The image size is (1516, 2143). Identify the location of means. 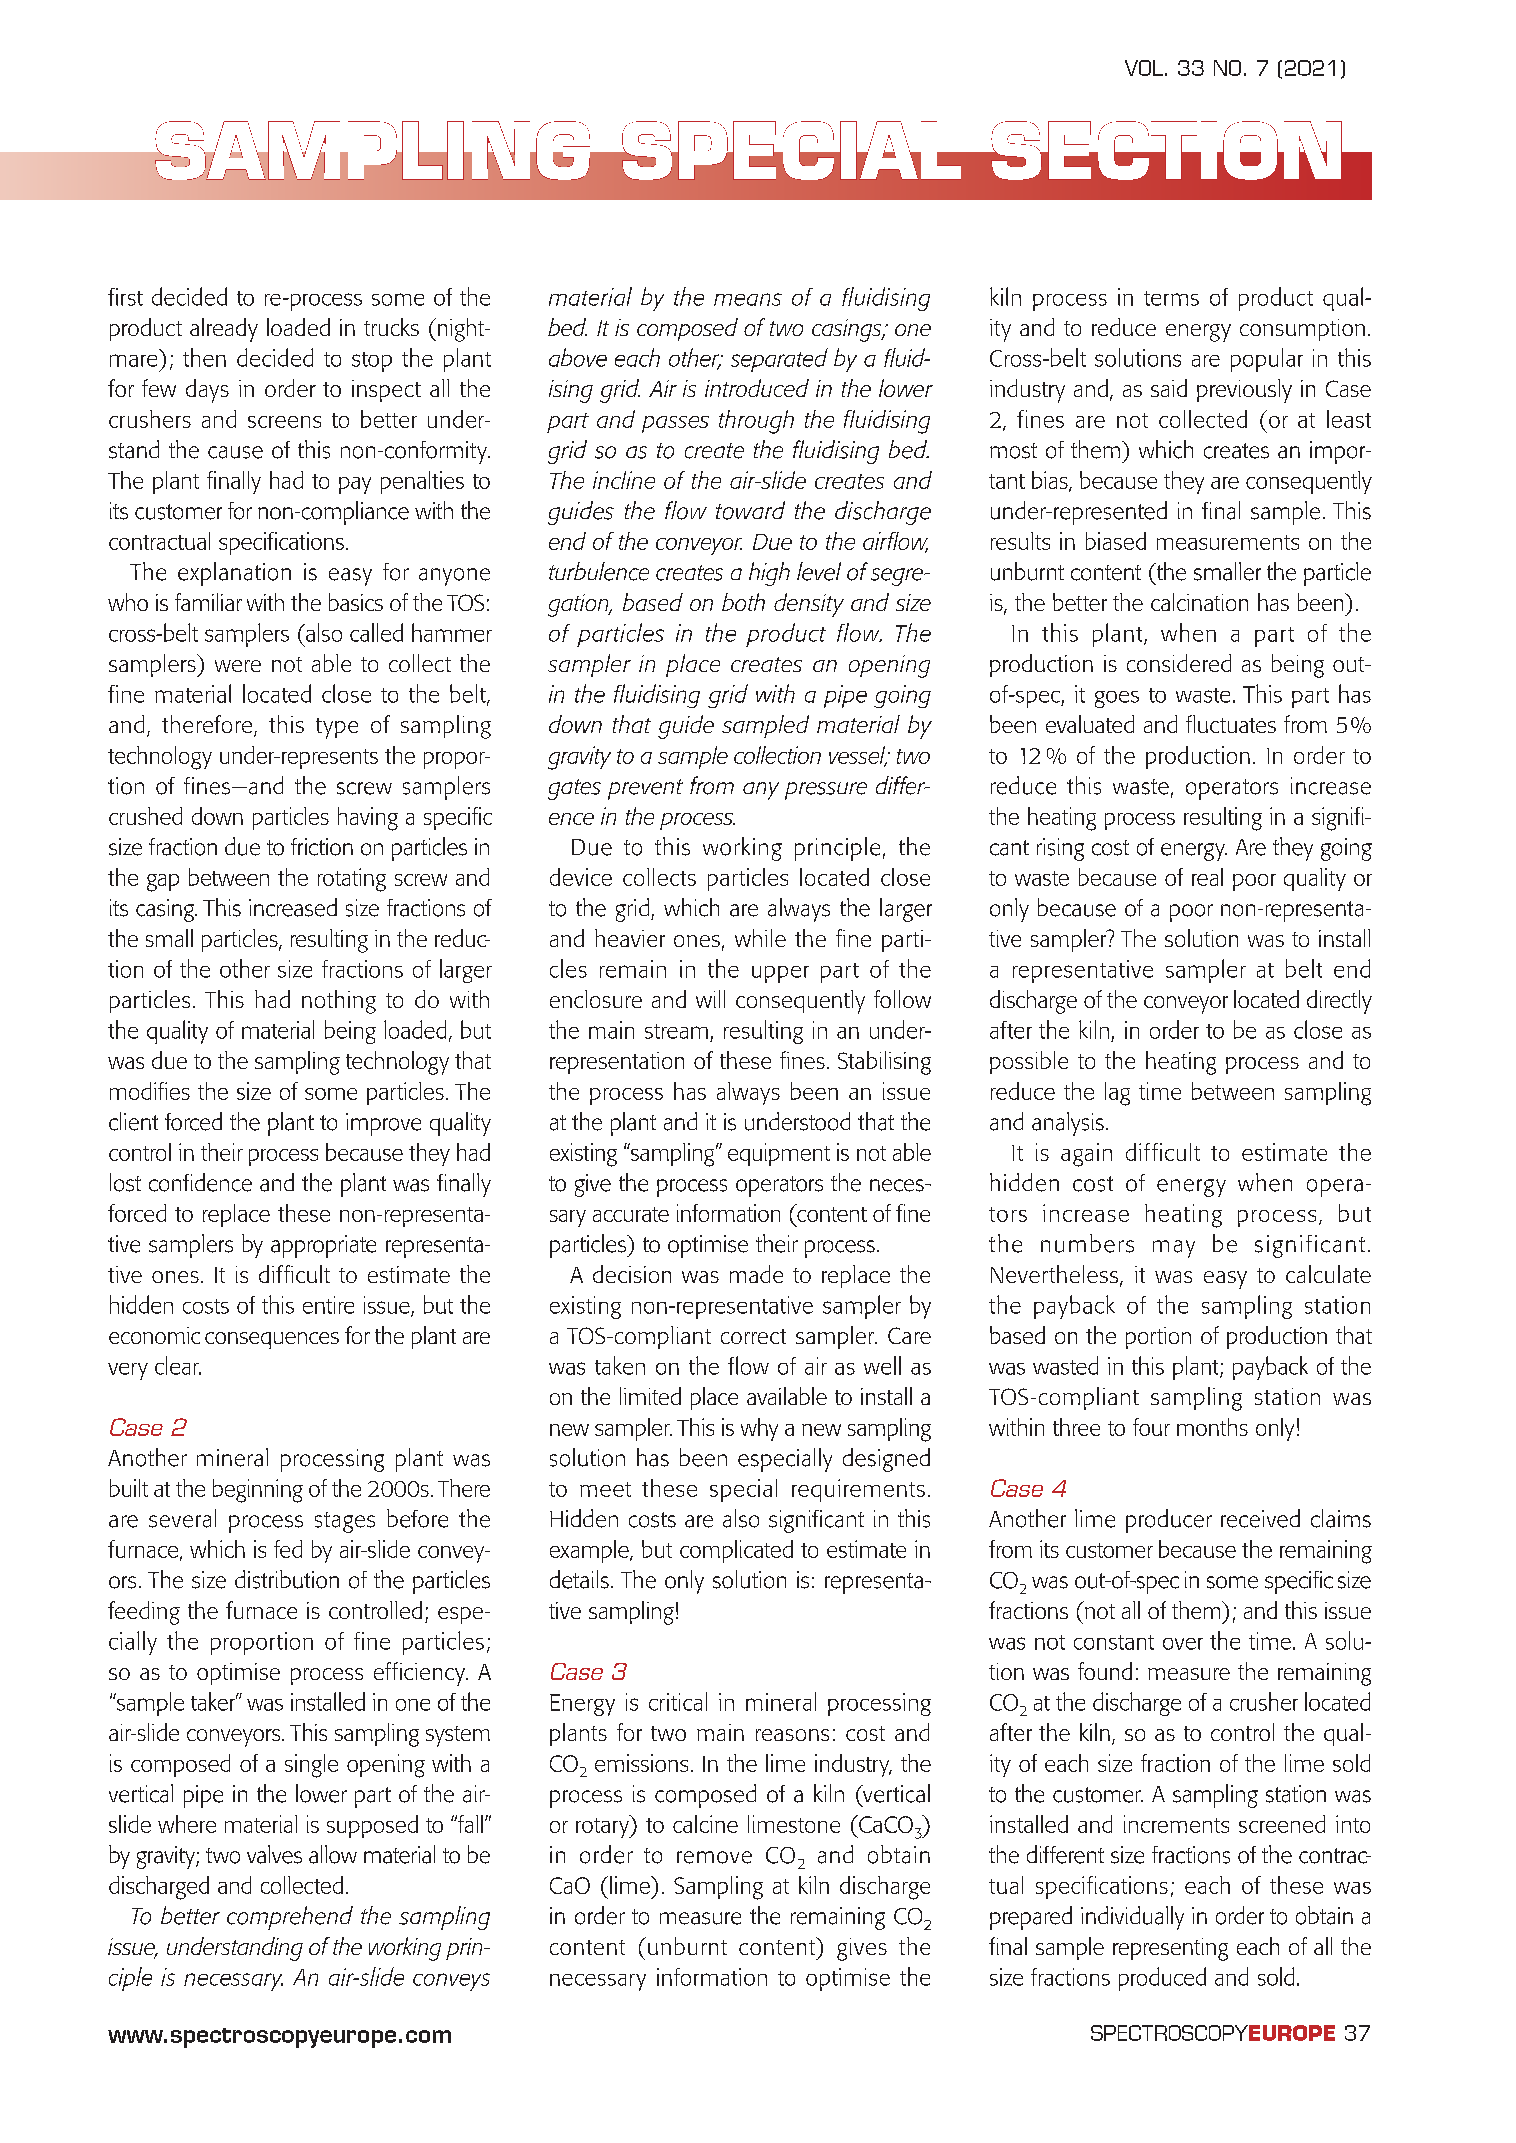
(748, 299).
